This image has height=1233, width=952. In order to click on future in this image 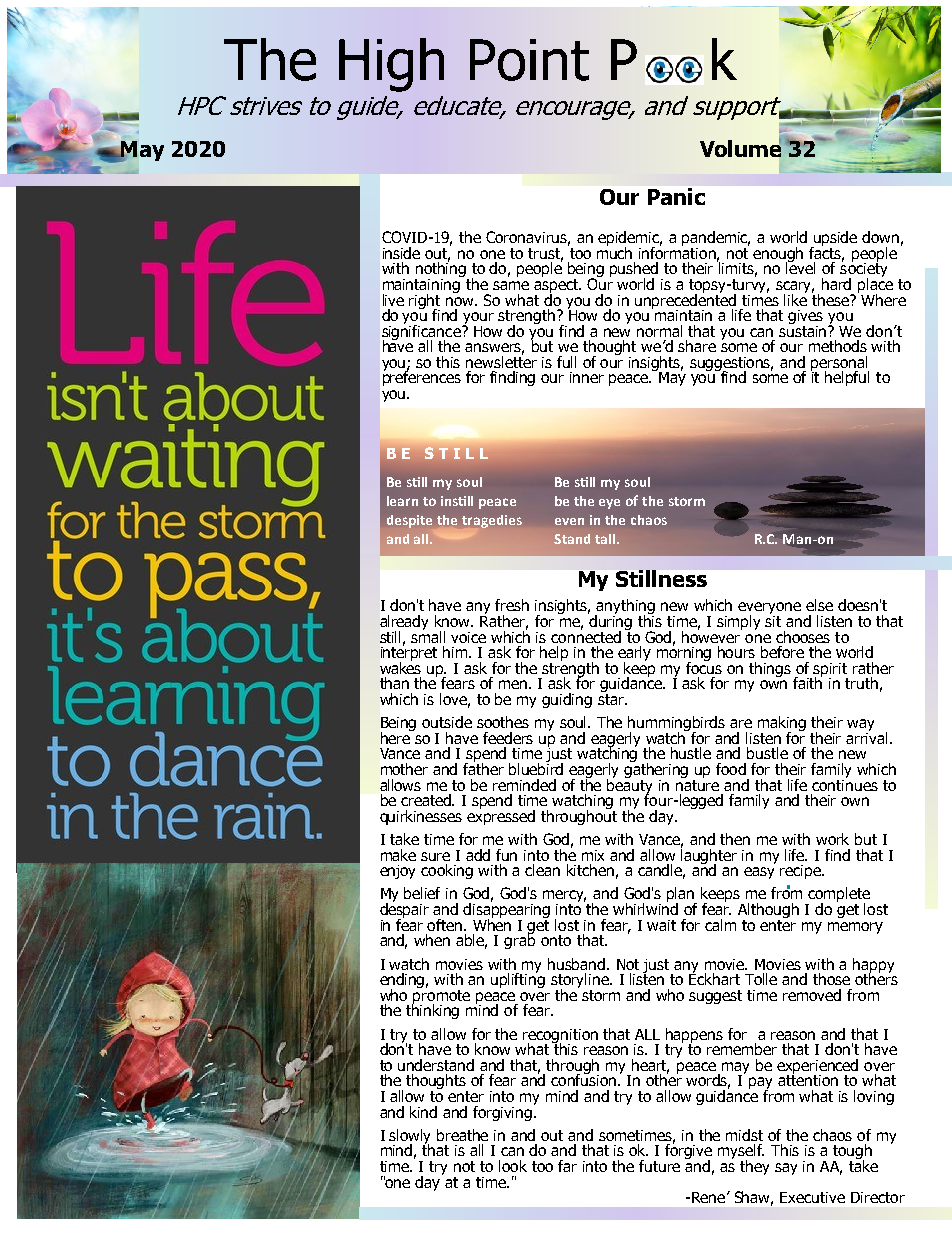, I will do `click(659, 1166)`.
